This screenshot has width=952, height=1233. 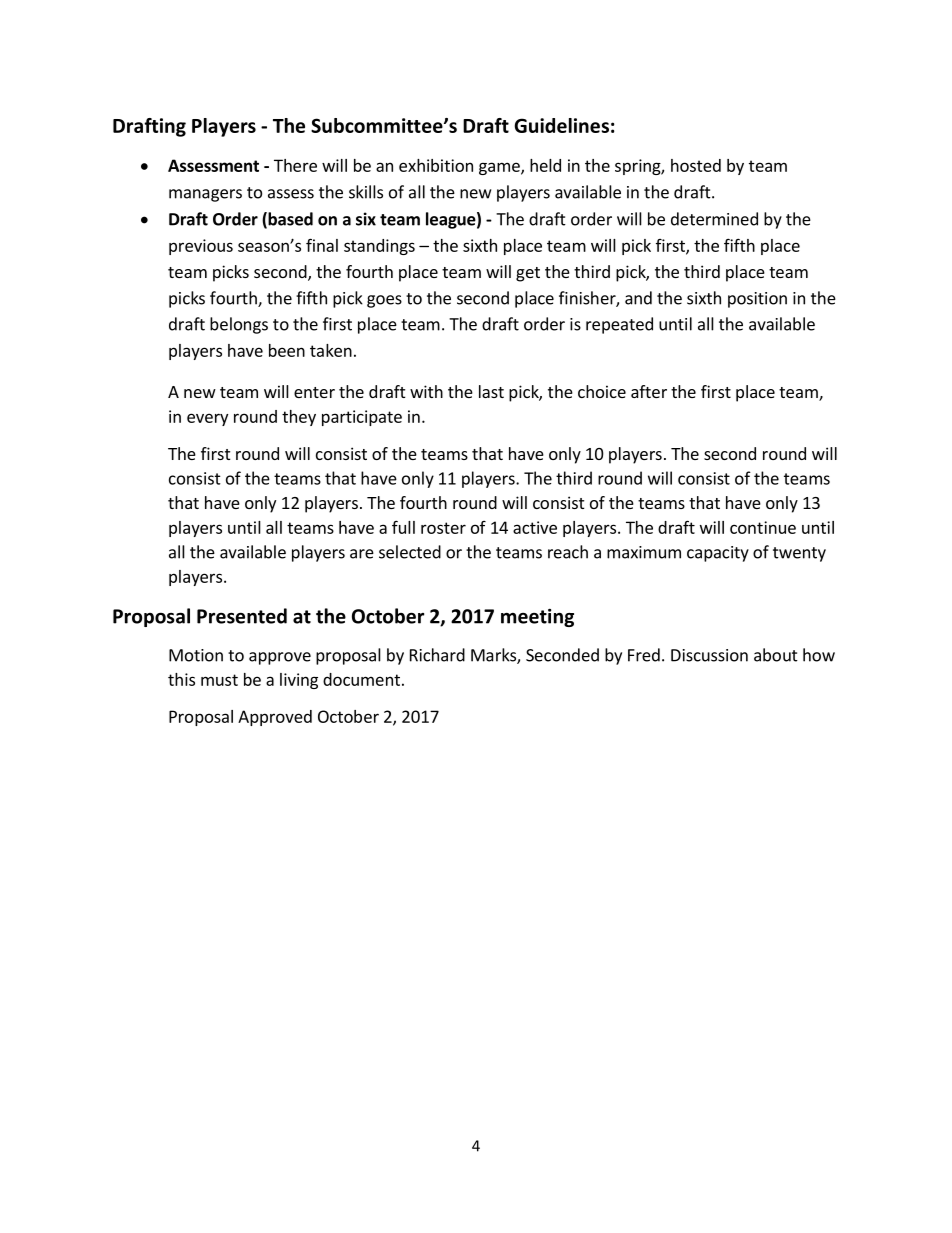 I want to click on held, so click(x=545, y=165).
